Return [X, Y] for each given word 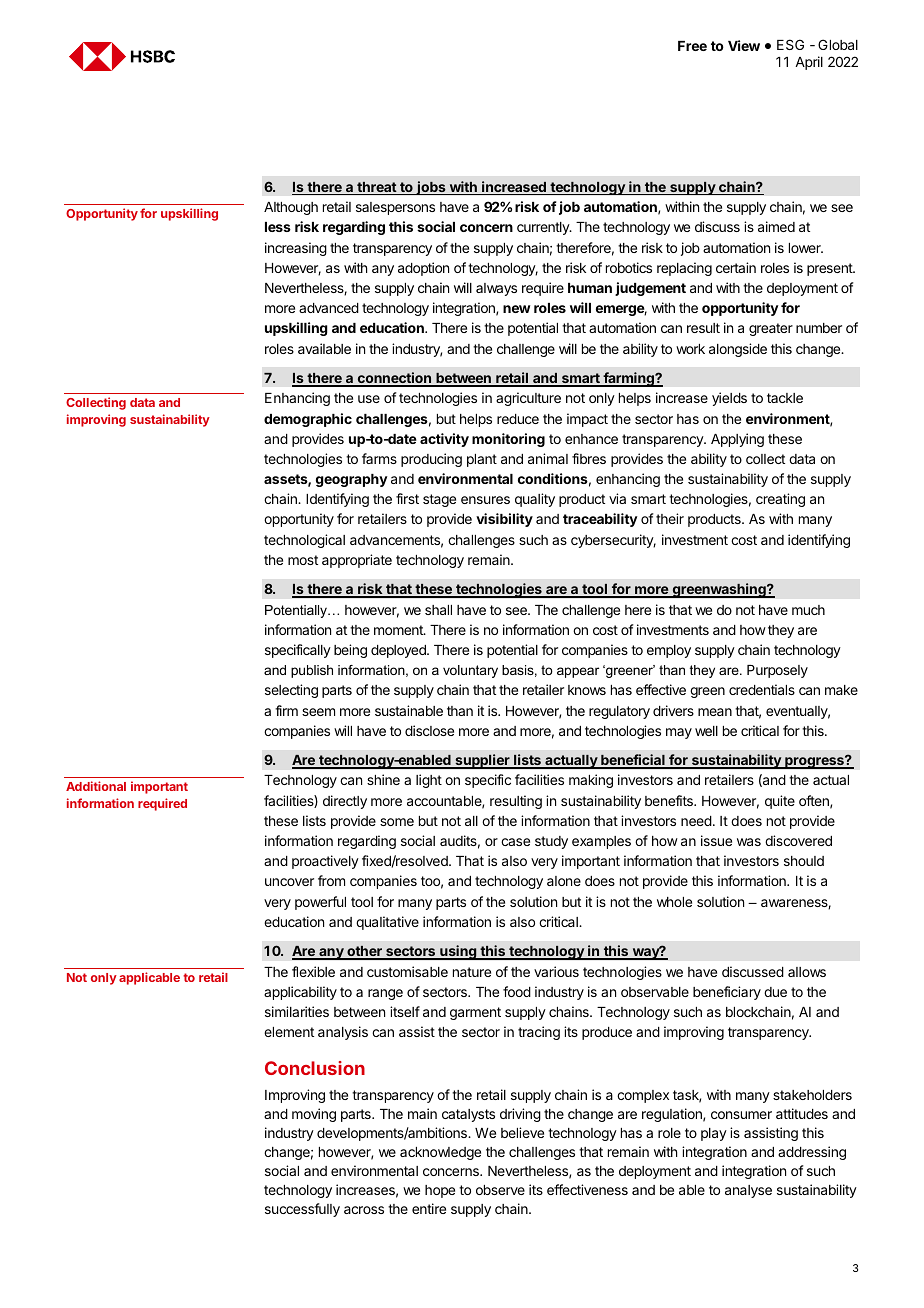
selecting [291, 691]
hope [440, 1191]
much [808, 610]
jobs [431, 188]
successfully [302, 1210]
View [744, 45]
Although [291, 208]
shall [438, 610]
